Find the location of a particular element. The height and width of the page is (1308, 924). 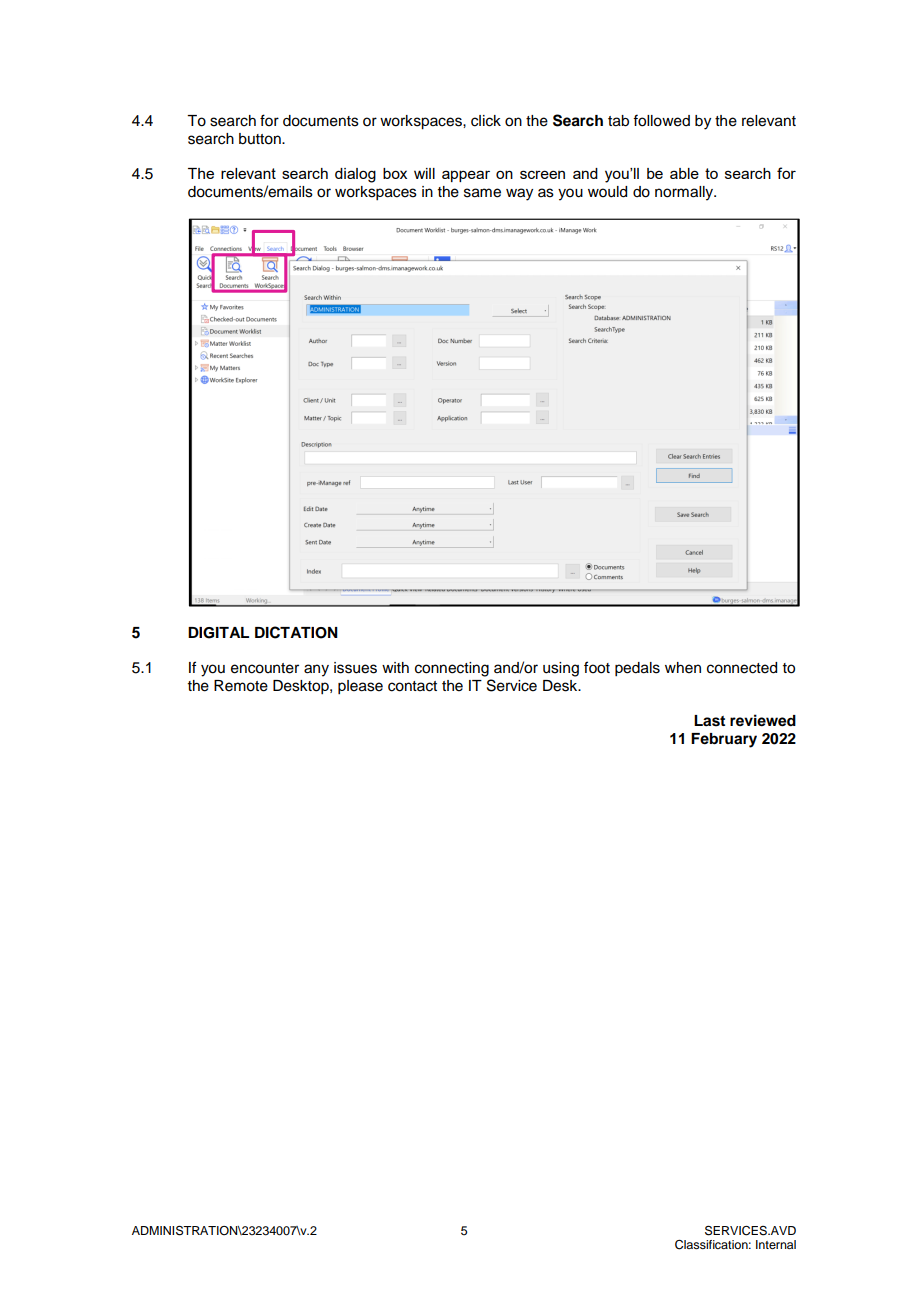

encounter is located at coordinates (265, 668).
